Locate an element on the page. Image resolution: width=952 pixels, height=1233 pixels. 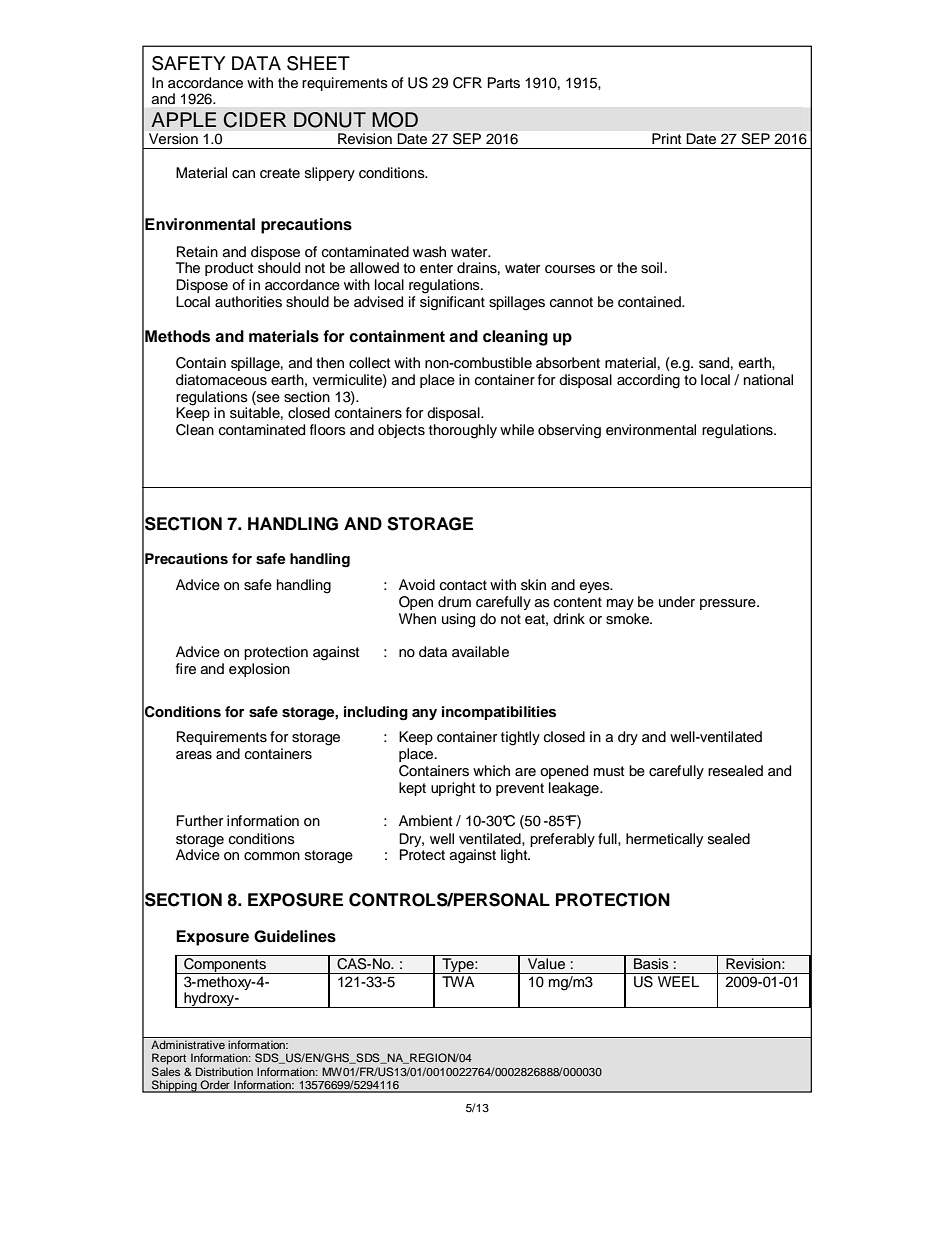
Distribution is located at coordinates (224, 1071).
